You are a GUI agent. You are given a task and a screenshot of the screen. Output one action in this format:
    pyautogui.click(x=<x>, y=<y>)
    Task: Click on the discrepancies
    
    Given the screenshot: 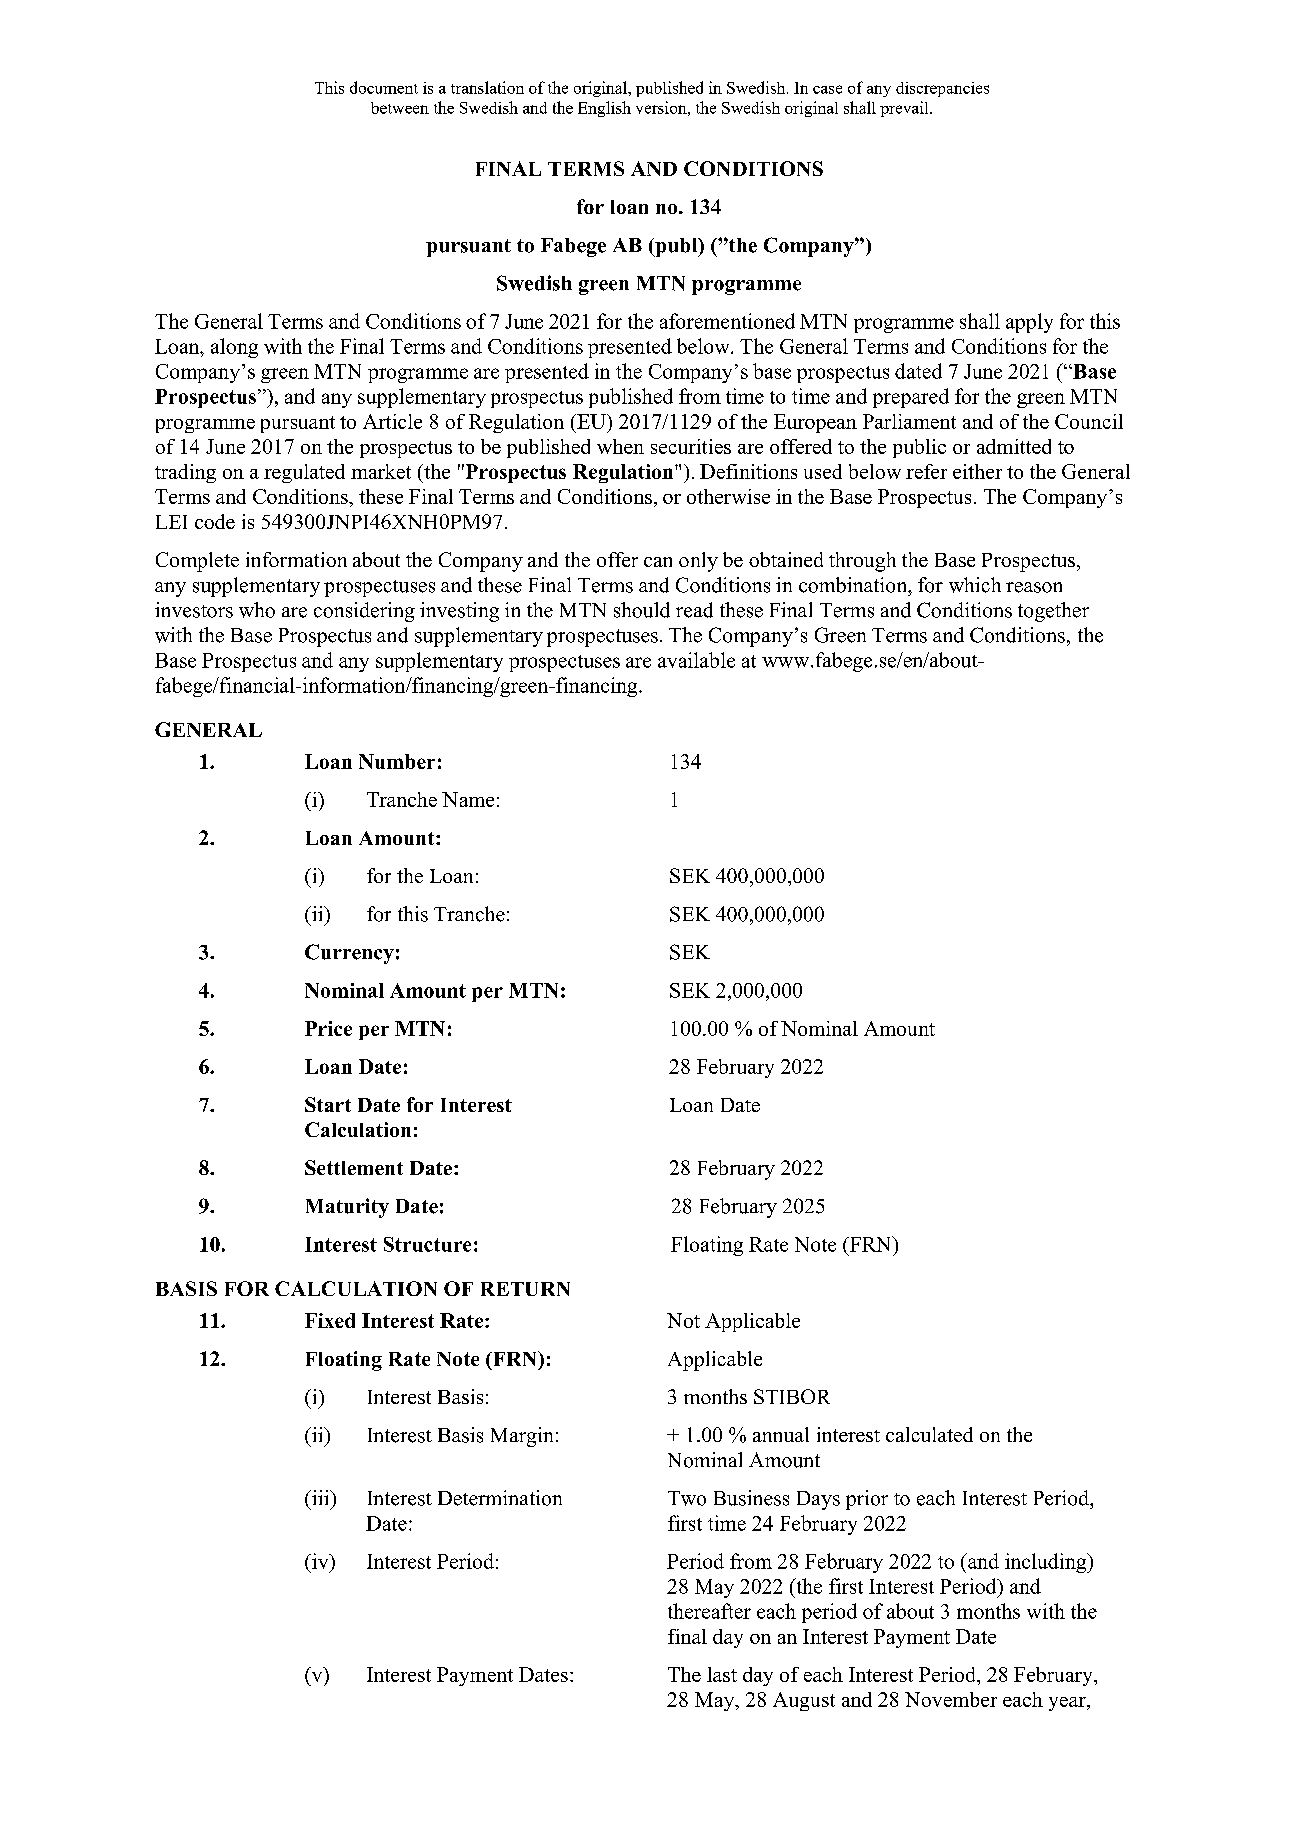 What is the action you would take?
    pyautogui.click(x=942, y=89)
